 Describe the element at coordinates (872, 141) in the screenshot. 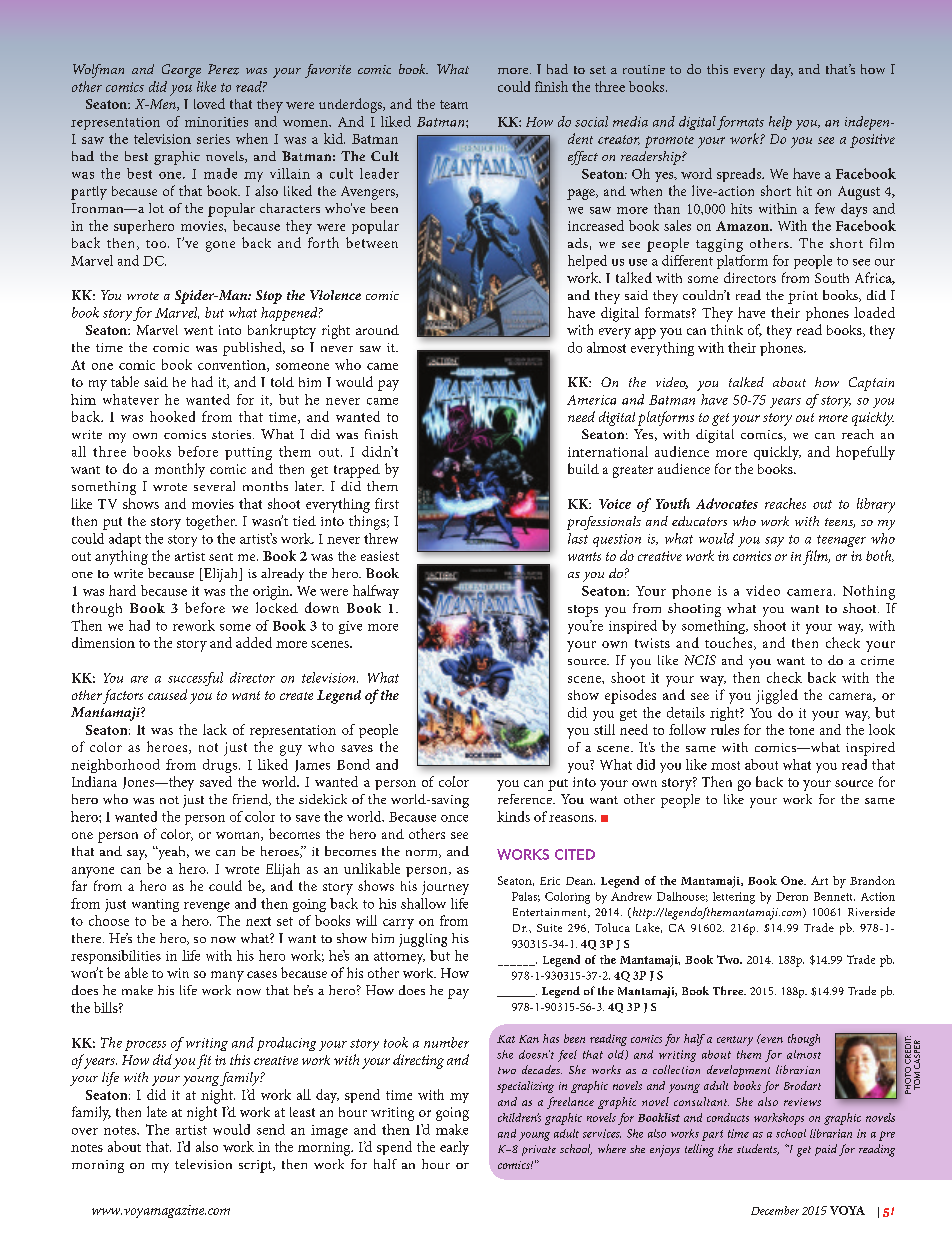

I see `positive` at that location.
